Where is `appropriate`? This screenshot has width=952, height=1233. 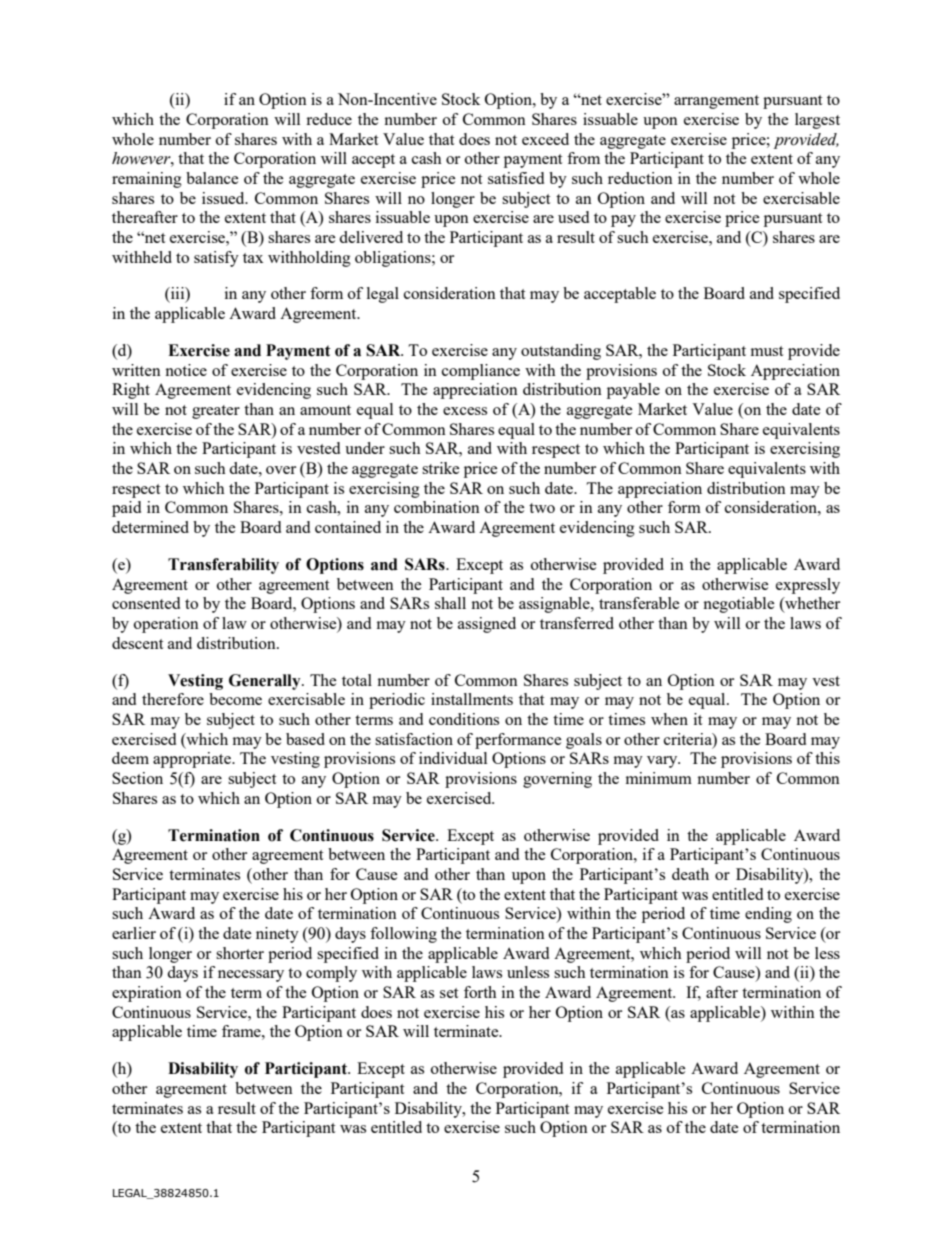
appropriate is located at coordinates (193, 760).
